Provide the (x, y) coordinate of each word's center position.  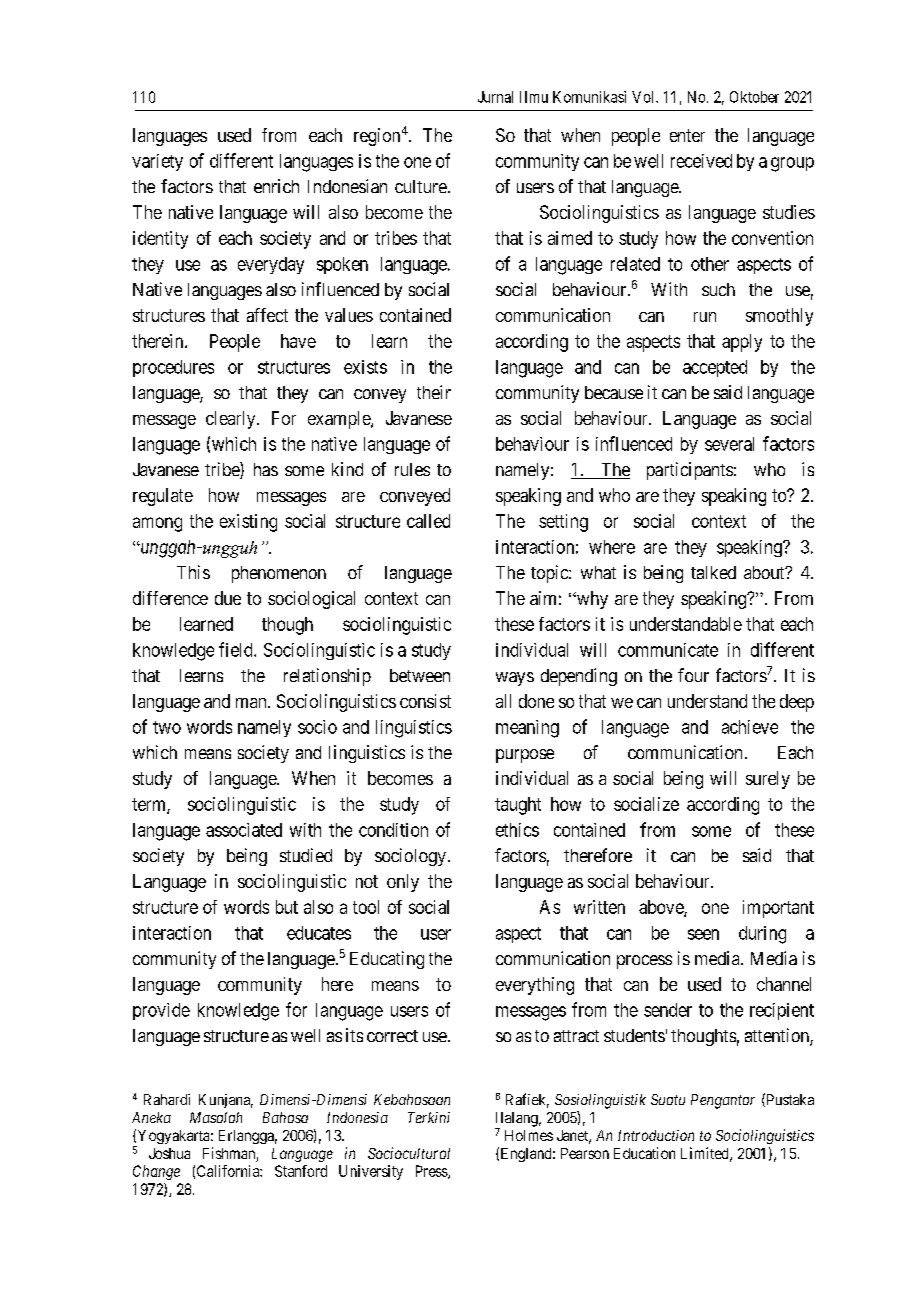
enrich (276, 186)
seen (703, 934)
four (693, 675)
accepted (715, 368)
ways (515, 679)
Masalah (216, 1117)
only (403, 883)
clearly (232, 420)
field (237, 649)
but (287, 907)
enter (687, 135)
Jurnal (495, 97)
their (434, 392)
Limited (706, 1154)
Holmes (529, 1135)
